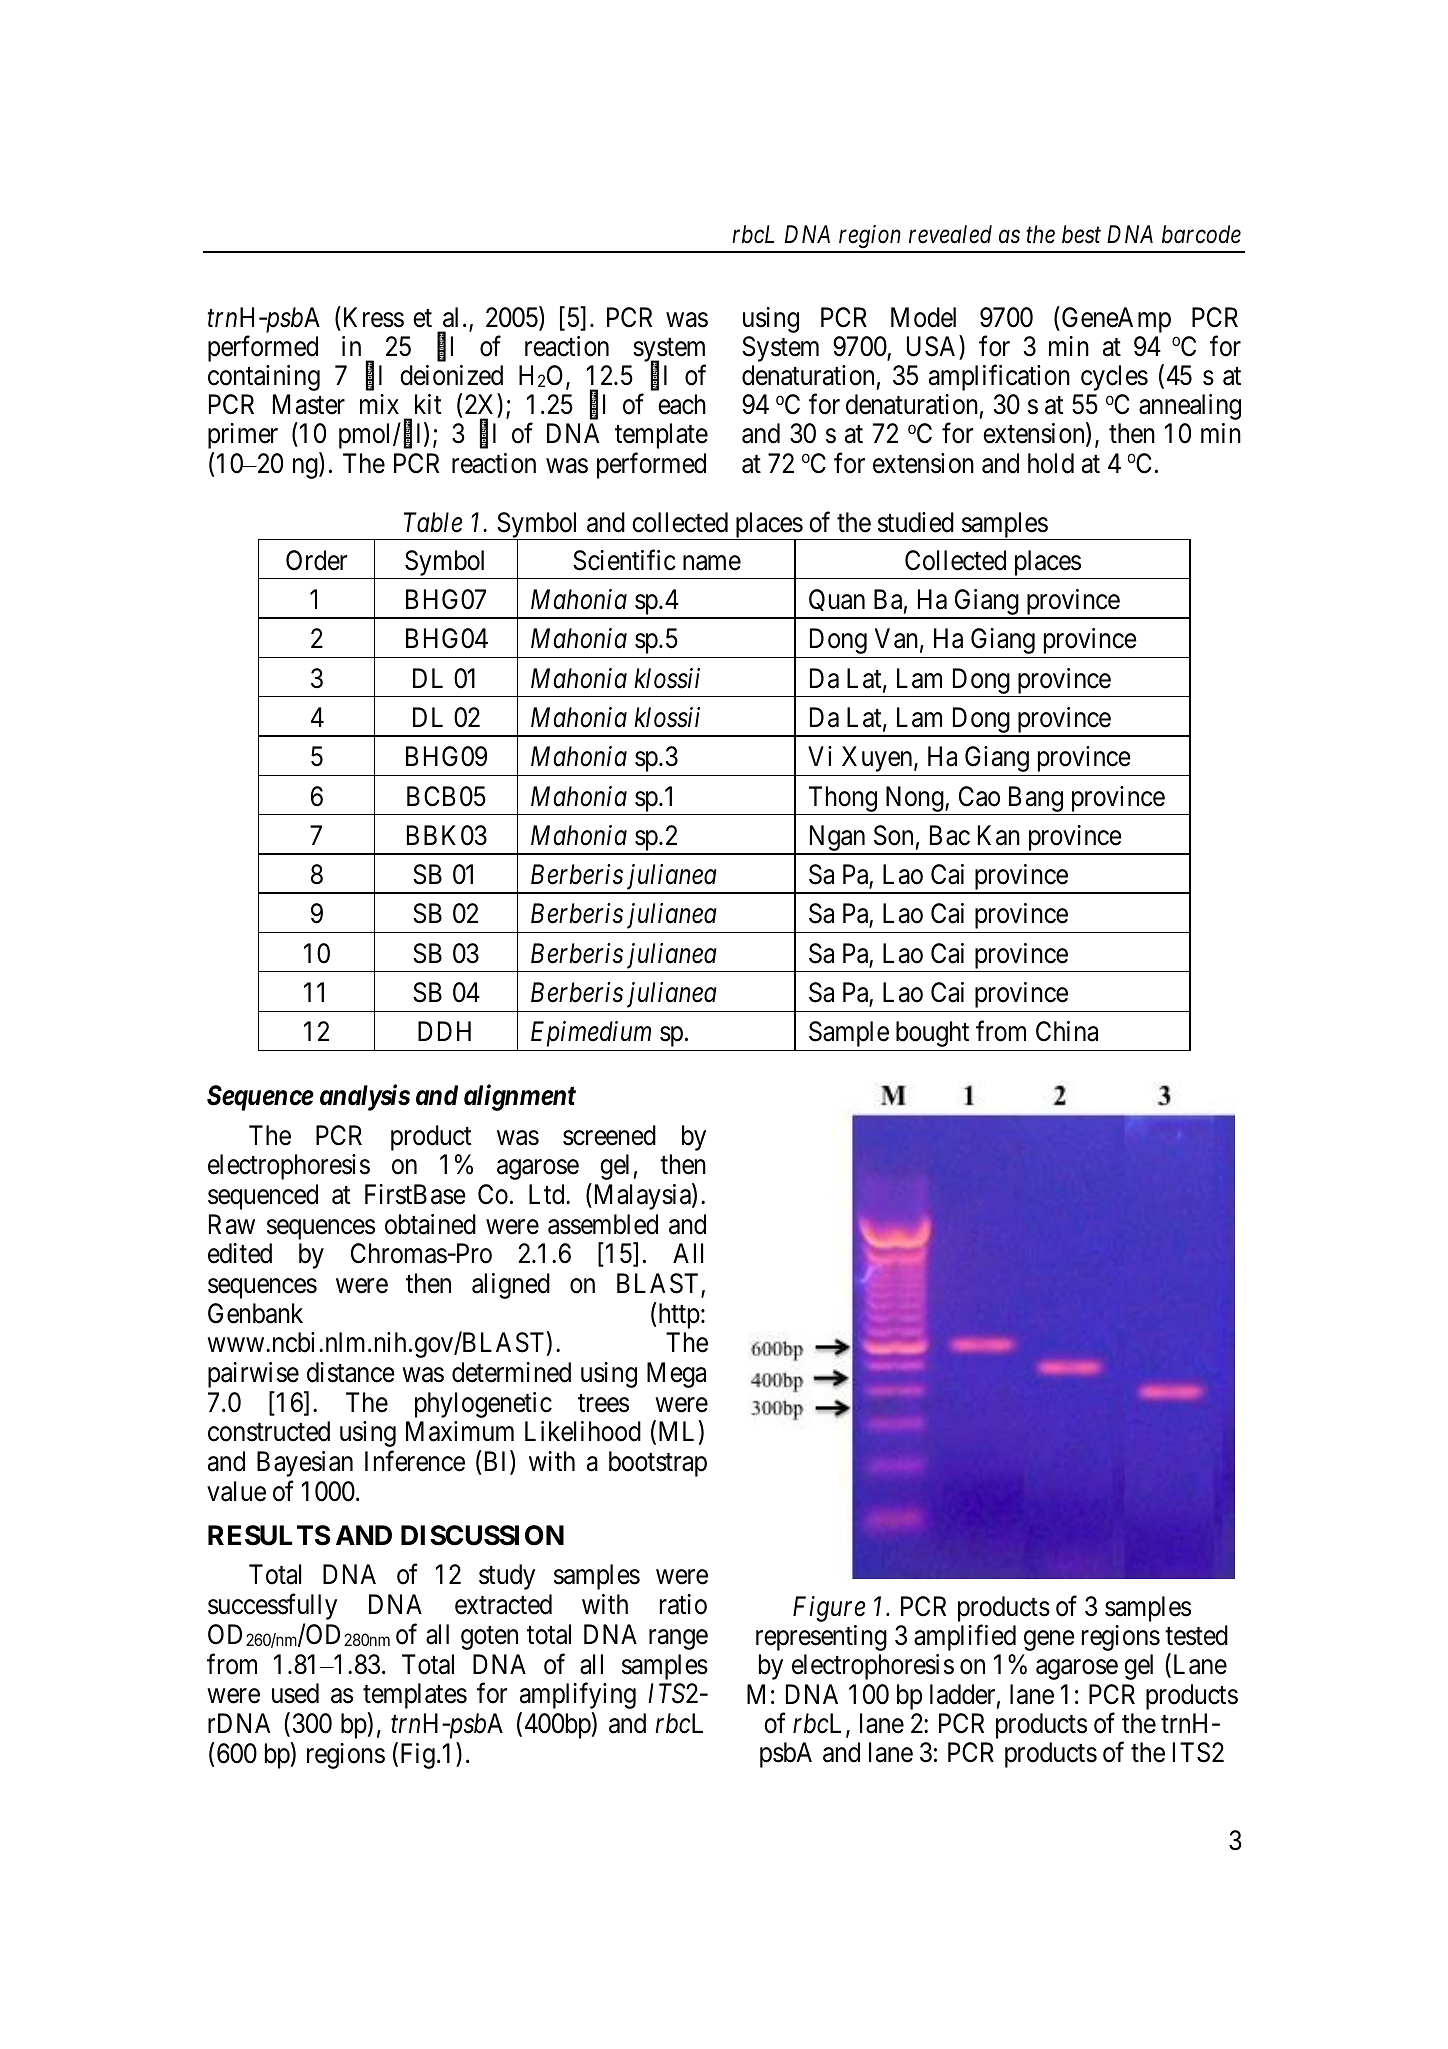 Image resolution: width=1448 pixels, height=2049 pixels. I want to click on bought, so click(932, 1034).
